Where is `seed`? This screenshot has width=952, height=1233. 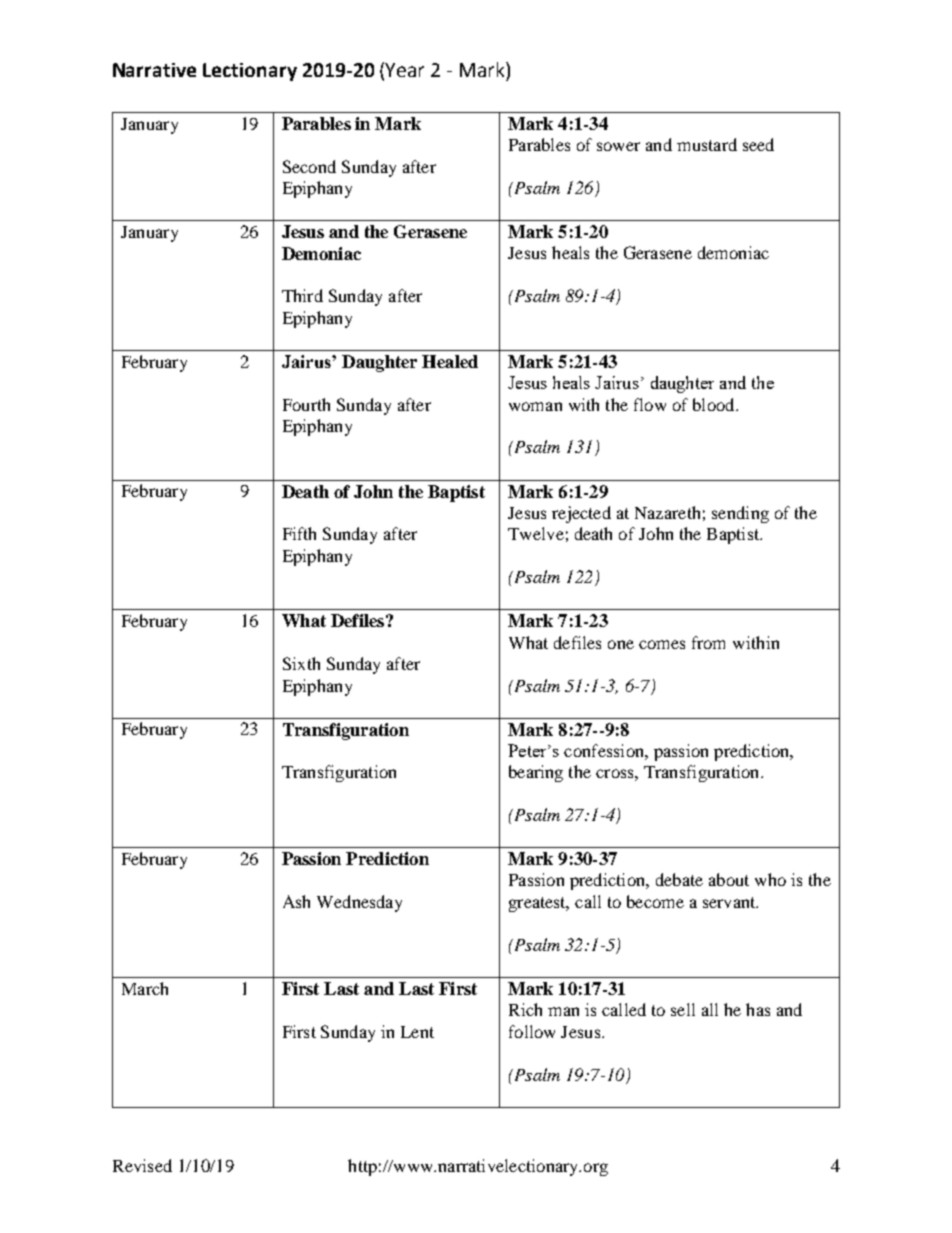 seed is located at coordinates (758, 144).
